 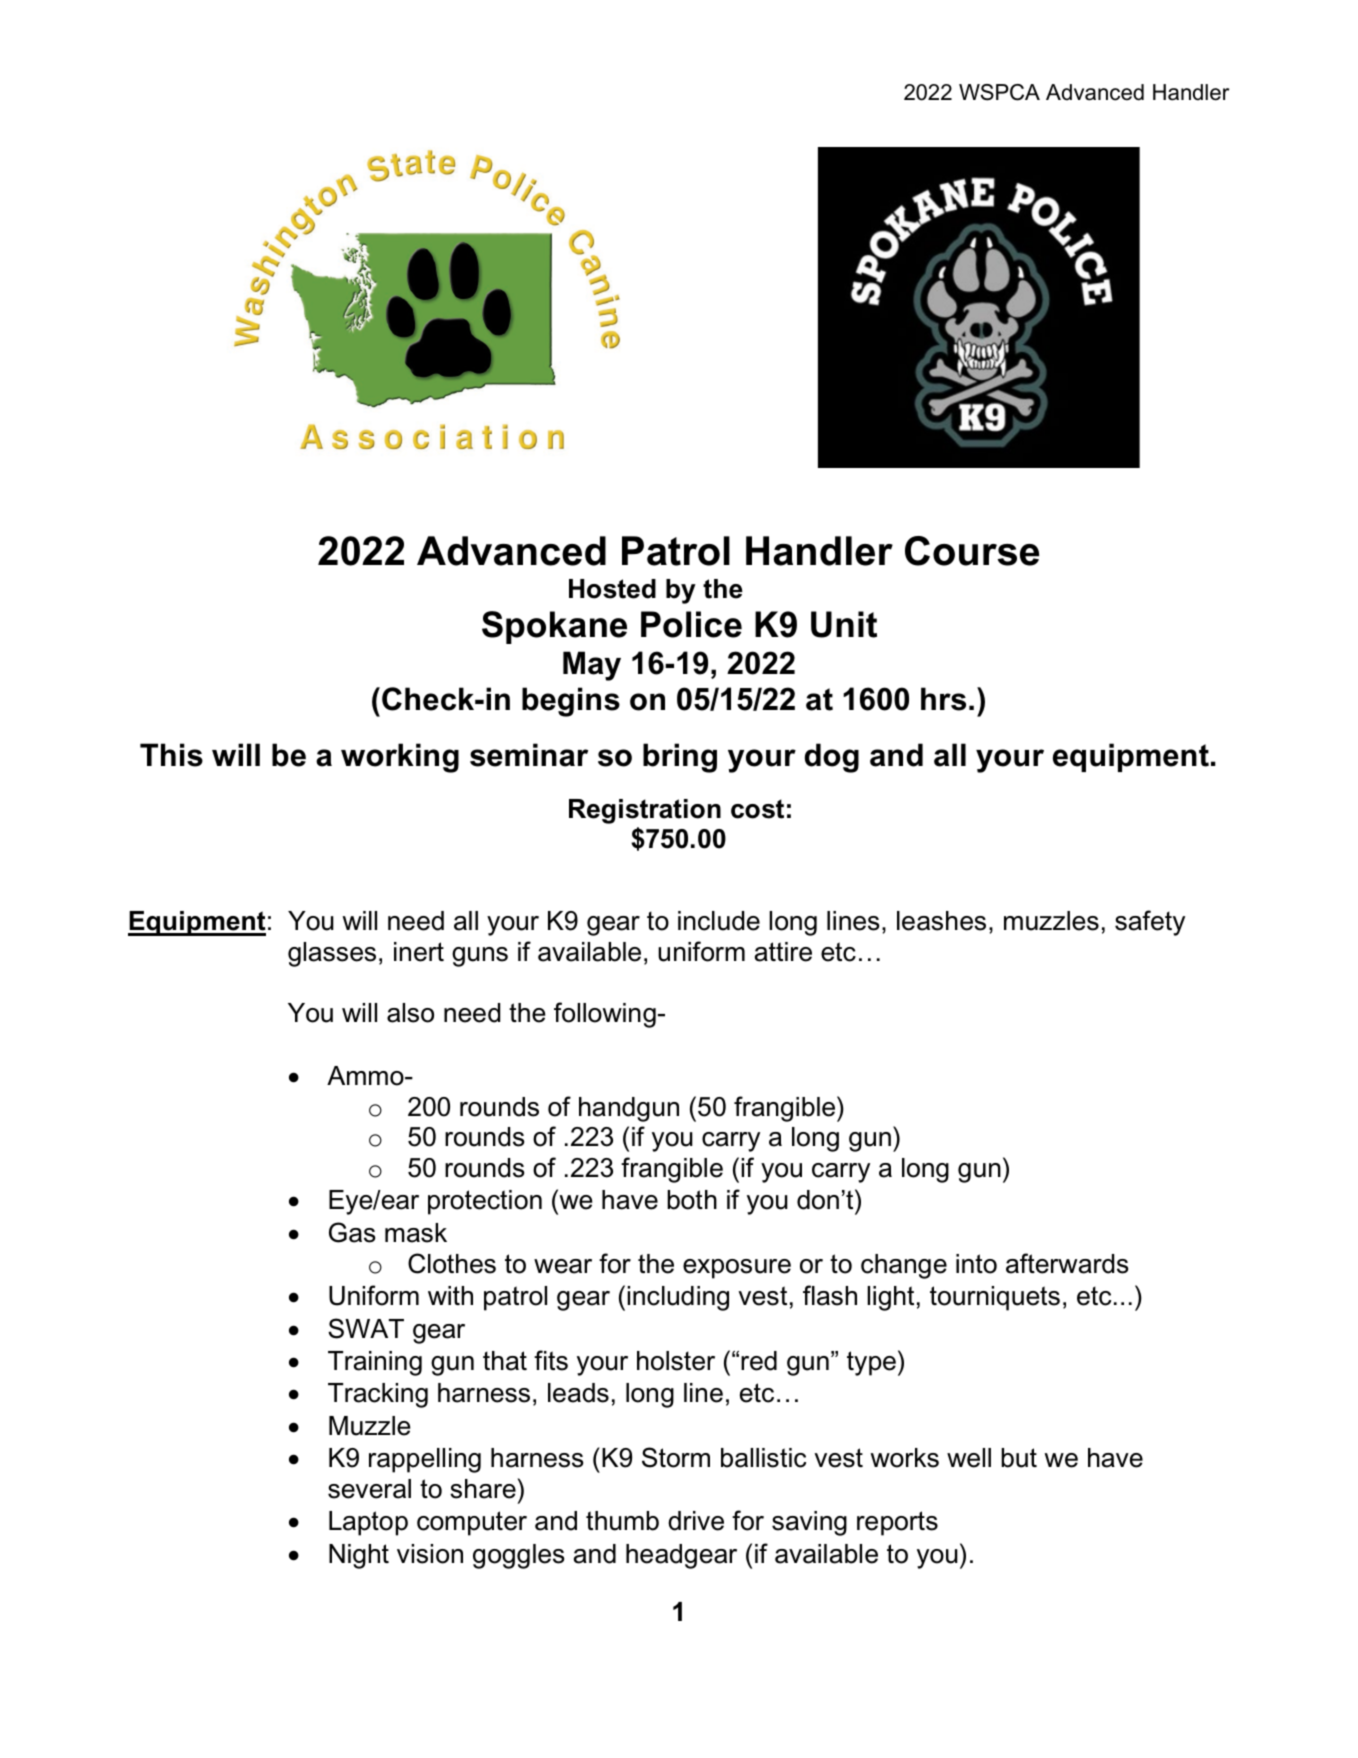 I want to click on Gas, so click(x=352, y=1232).
